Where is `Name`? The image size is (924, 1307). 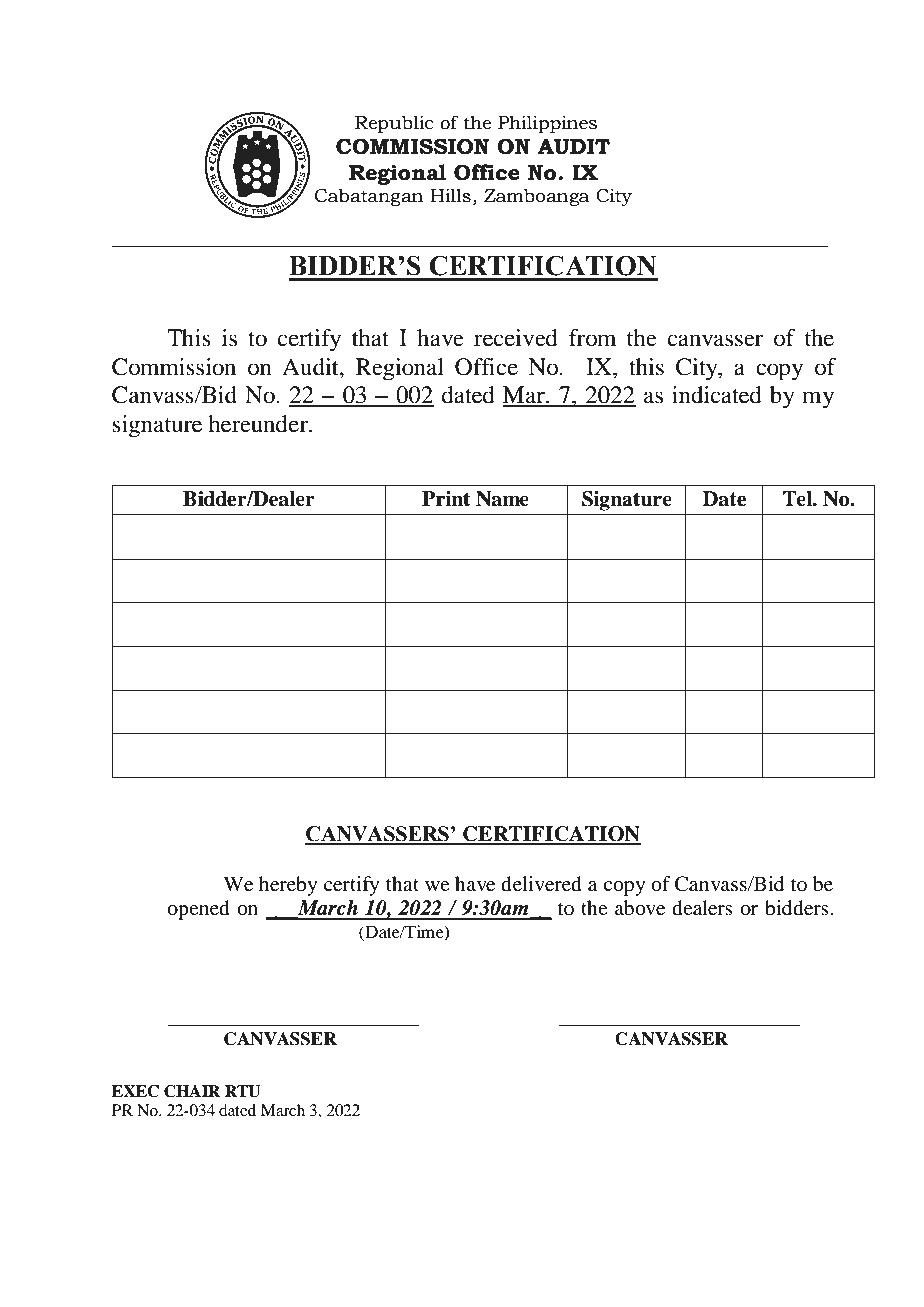 Name is located at coordinates (502, 499).
